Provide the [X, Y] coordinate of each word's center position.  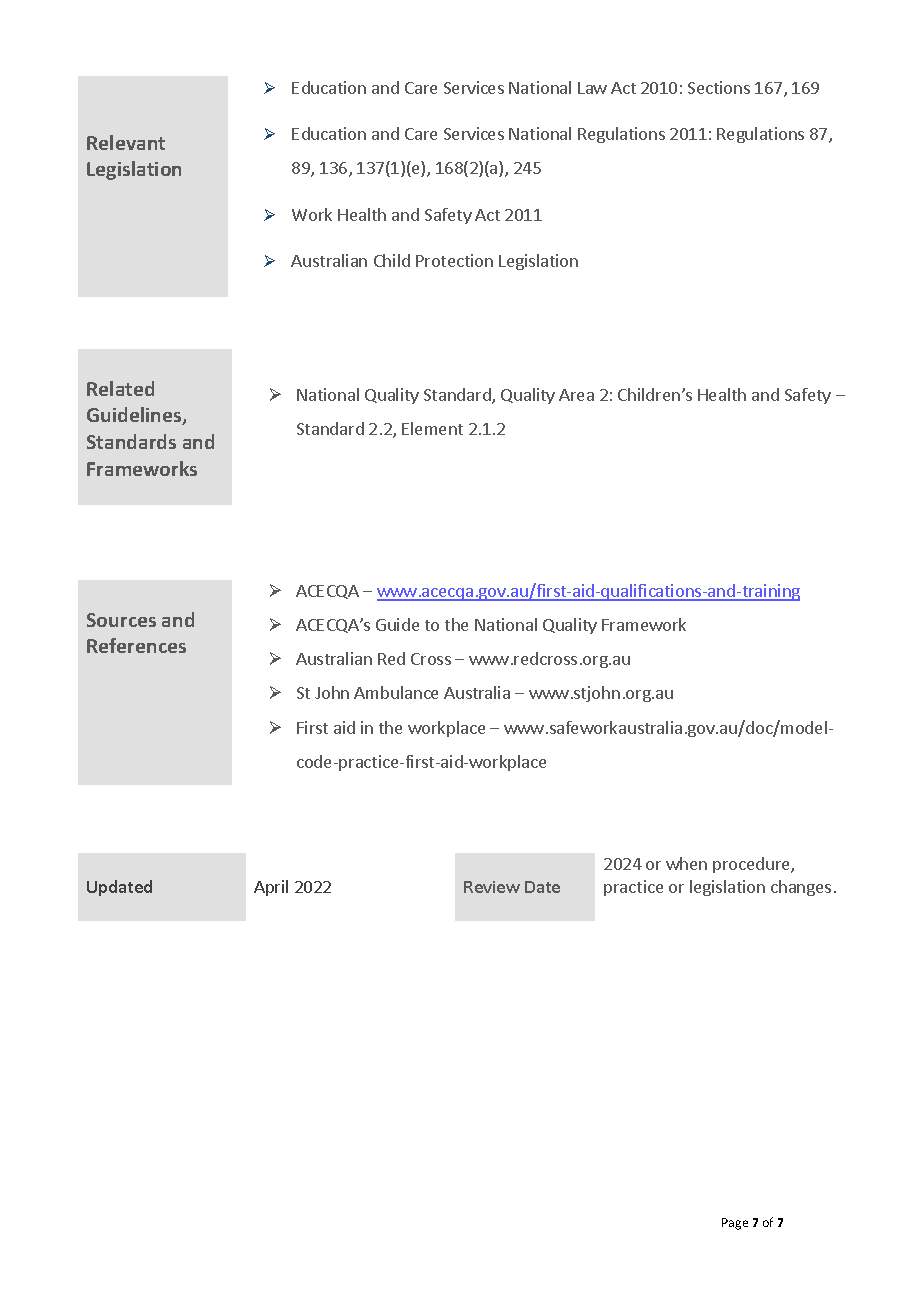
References [136, 645]
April [271, 888]
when [686, 863]
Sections [719, 87]
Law [592, 88]
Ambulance [396, 692]
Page [735, 1224]
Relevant [126, 142]
